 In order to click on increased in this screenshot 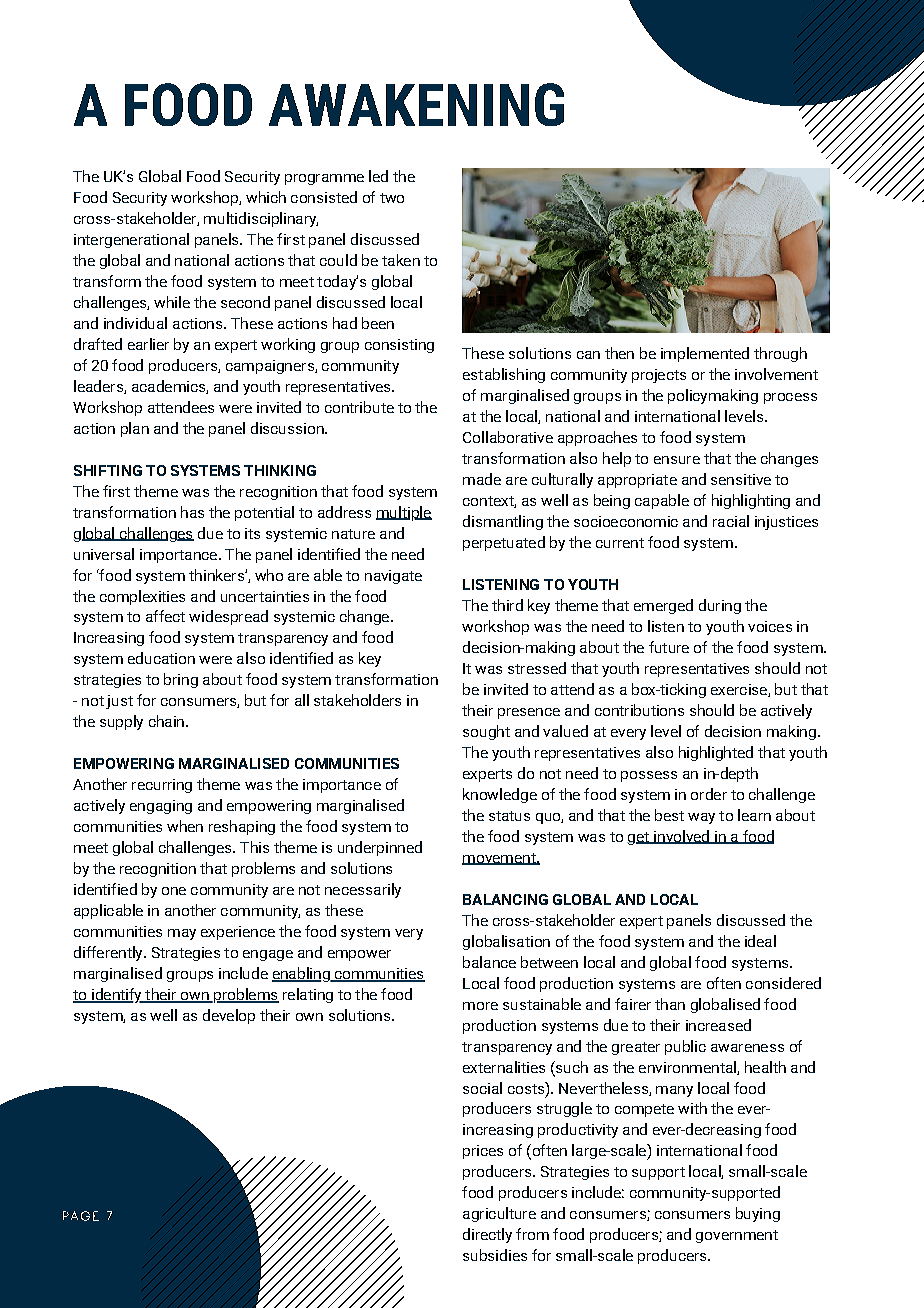, I will do `click(718, 1025)`.
